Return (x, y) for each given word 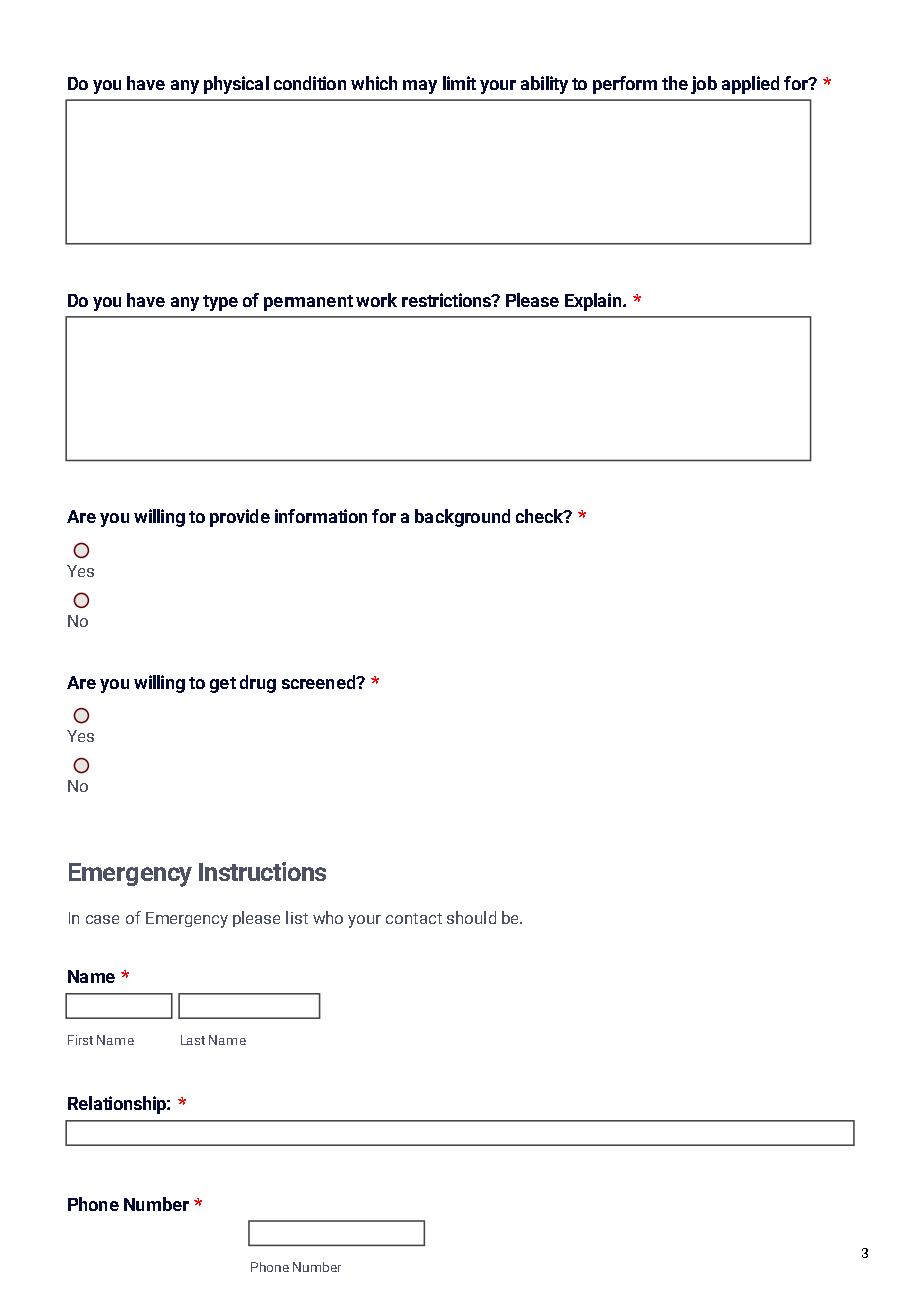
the (675, 83)
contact (414, 918)
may (420, 87)
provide (240, 518)
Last (193, 1040)
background (462, 518)
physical (236, 85)
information (321, 516)
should (471, 917)
